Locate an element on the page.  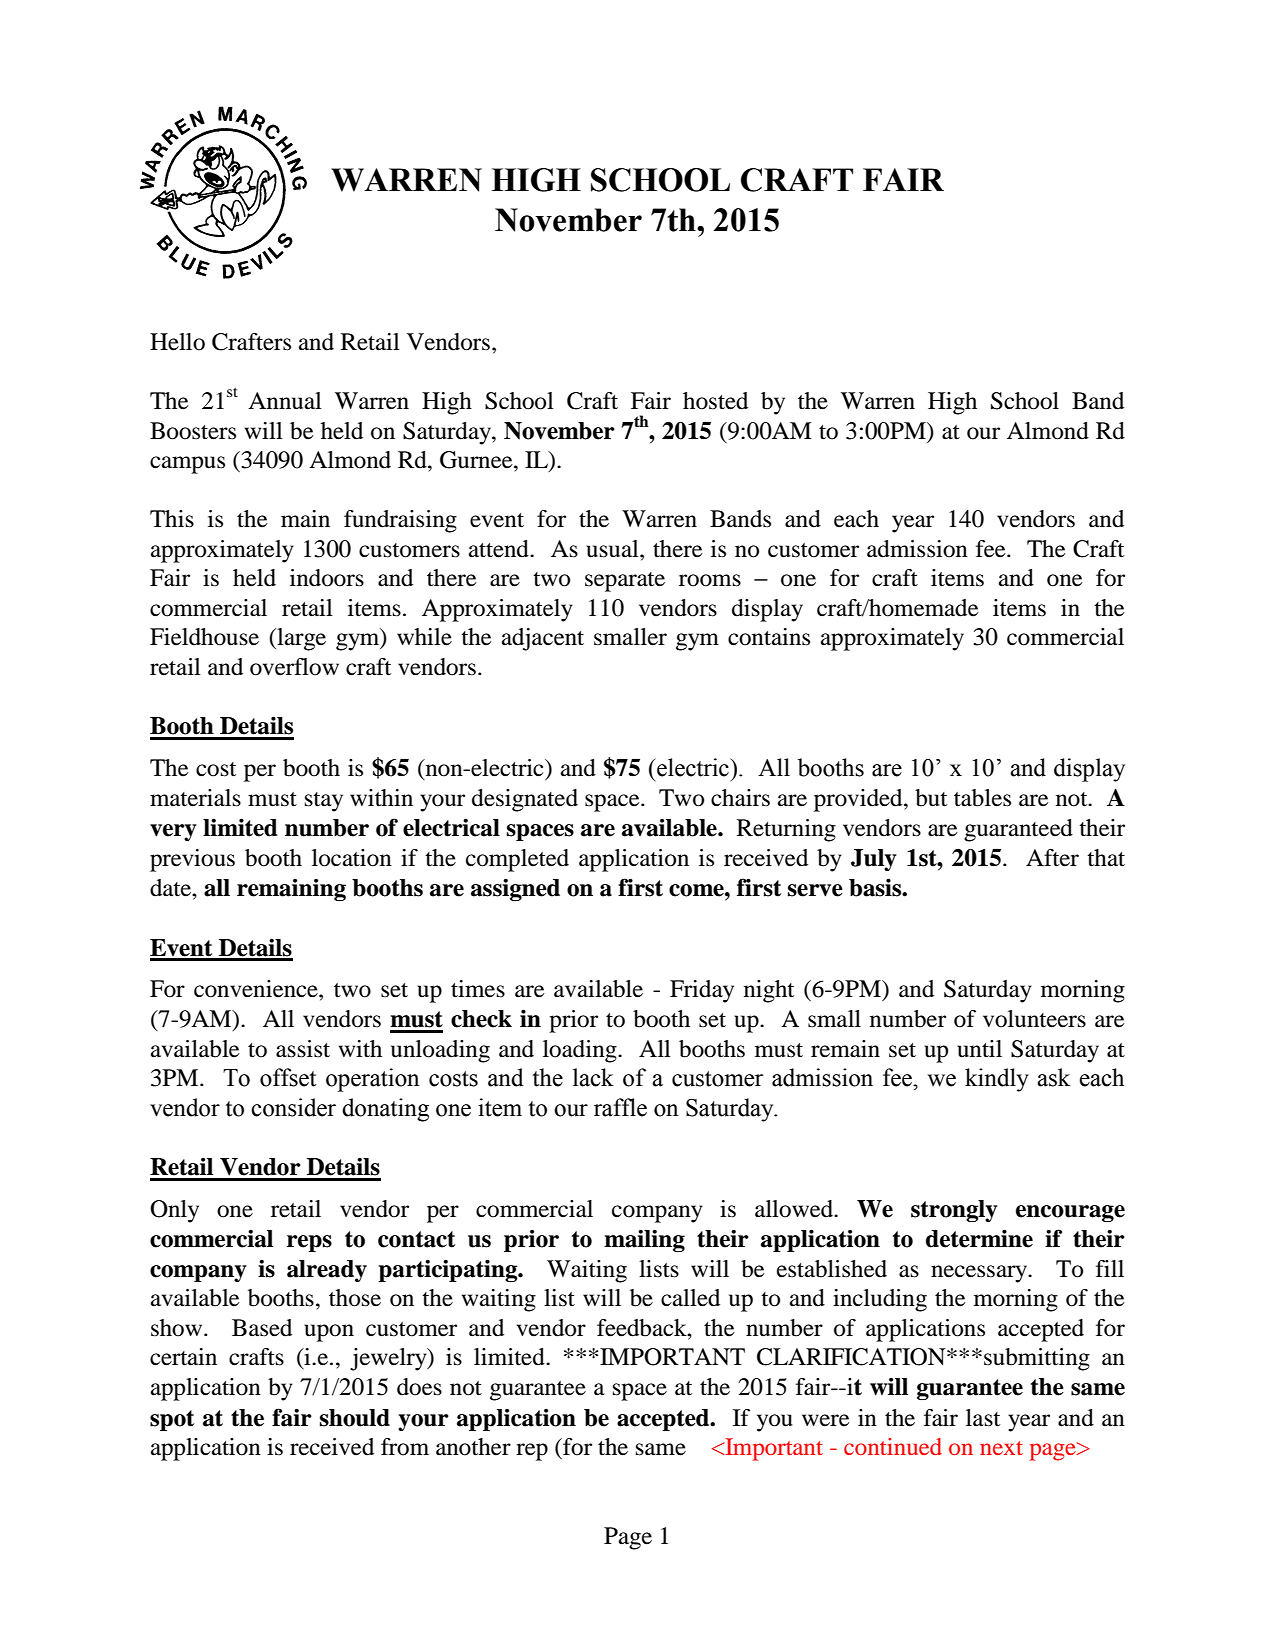
location is located at coordinates (352, 858).
